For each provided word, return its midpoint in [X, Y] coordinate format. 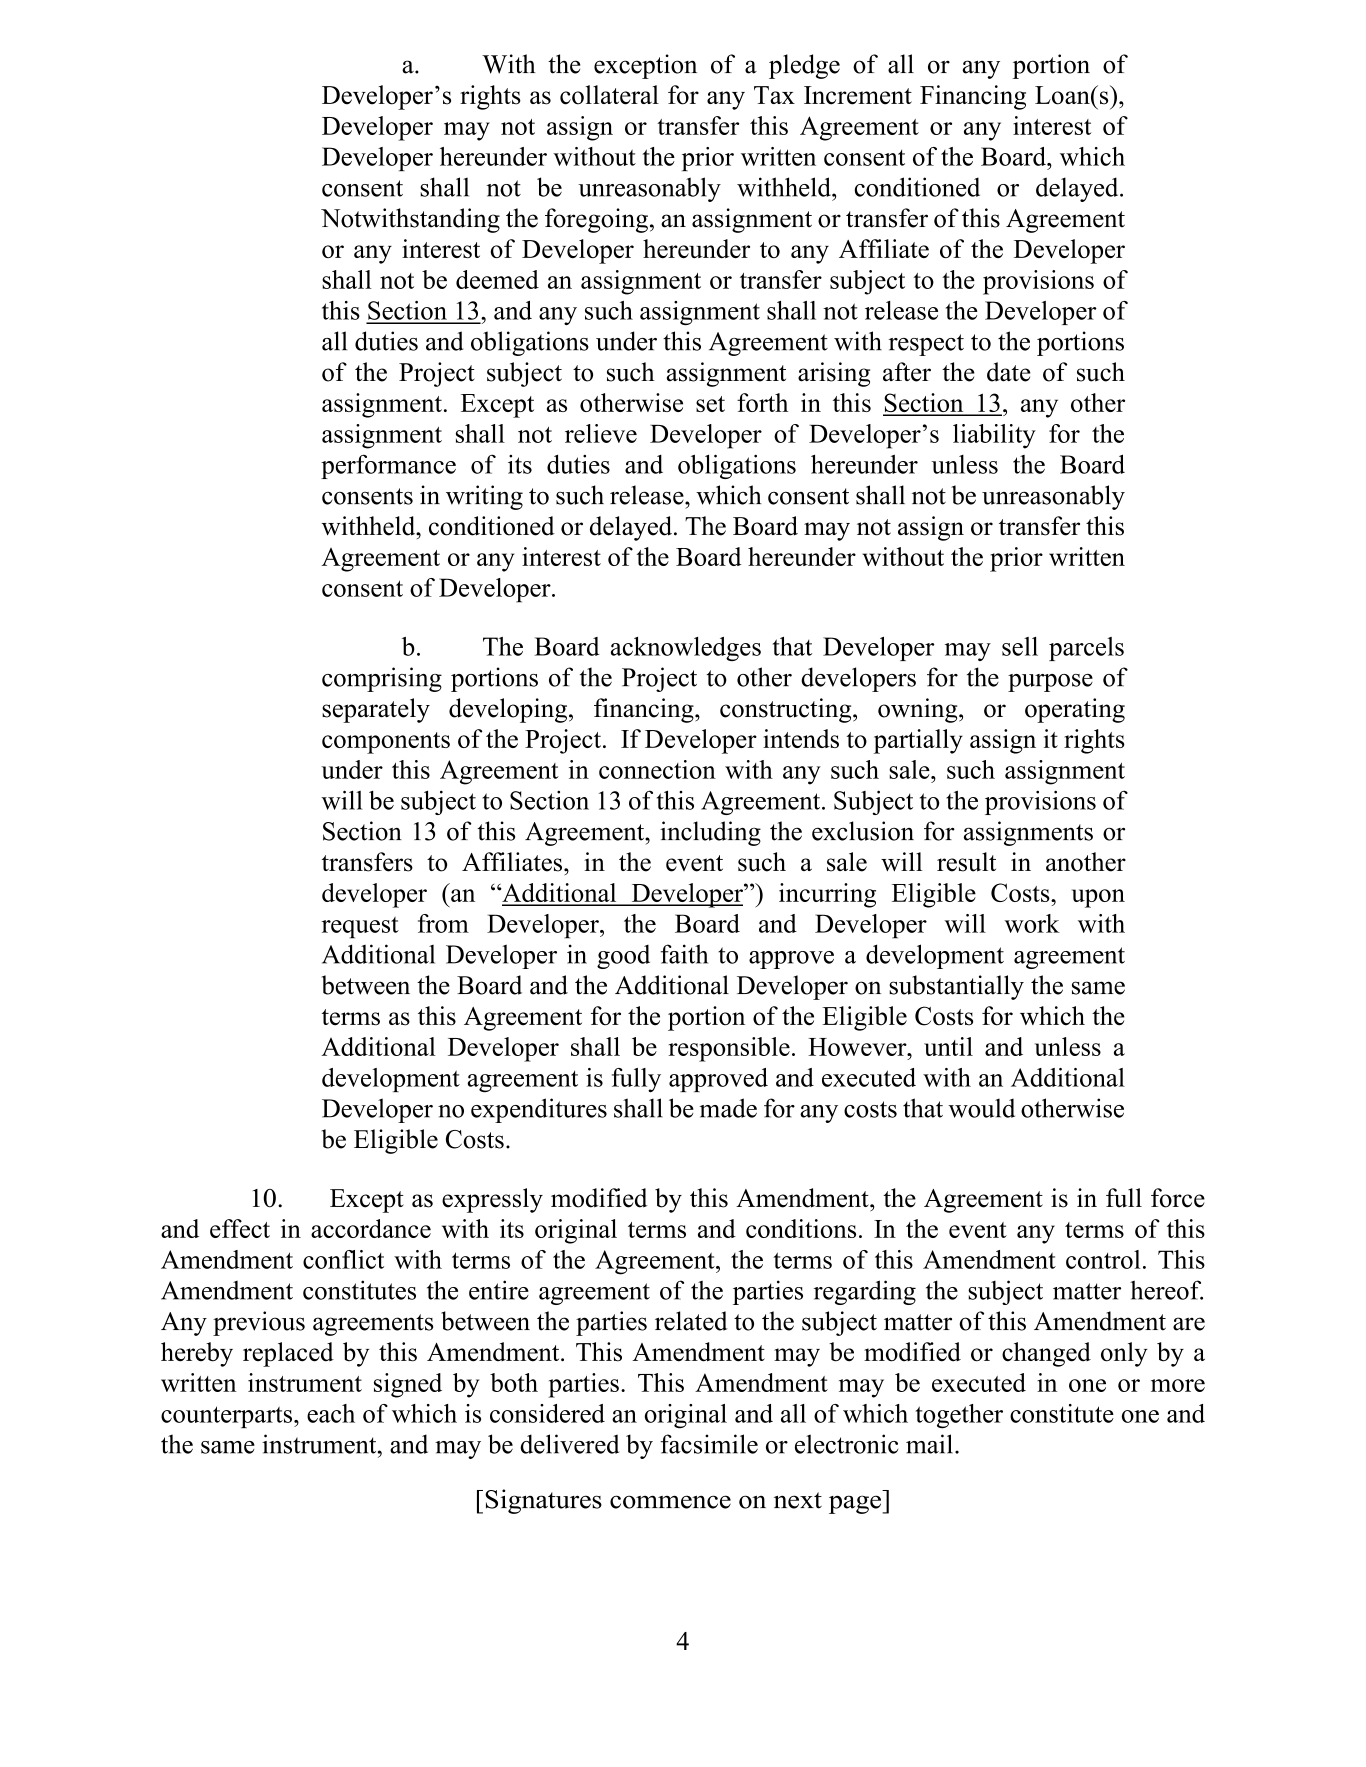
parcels [1086, 649]
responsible [729, 1049]
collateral [609, 95]
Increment [858, 95]
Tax [774, 95]
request [360, 928]
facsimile [709, 1444]
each [331, 1413]
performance [388, 466]
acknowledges [686, 649]
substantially [956, 987]
